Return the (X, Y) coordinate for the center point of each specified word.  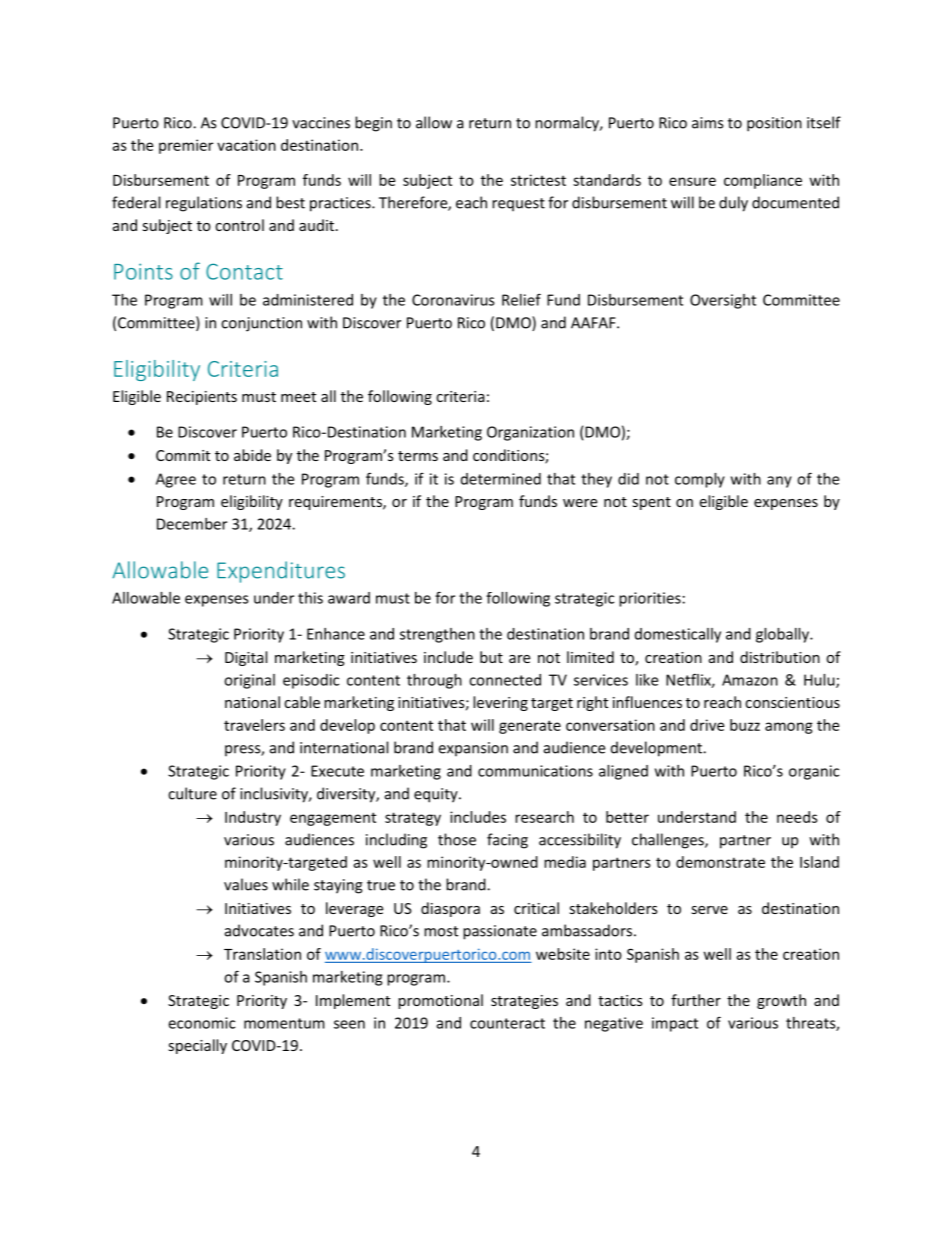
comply (700, 480)
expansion (473, 749)
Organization (530, 433)
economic (201, 1023)
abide (252, 455)
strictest (538, 180)
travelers (254, 725)
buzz (745, 725)
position (774, 124)
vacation (246, 145)
